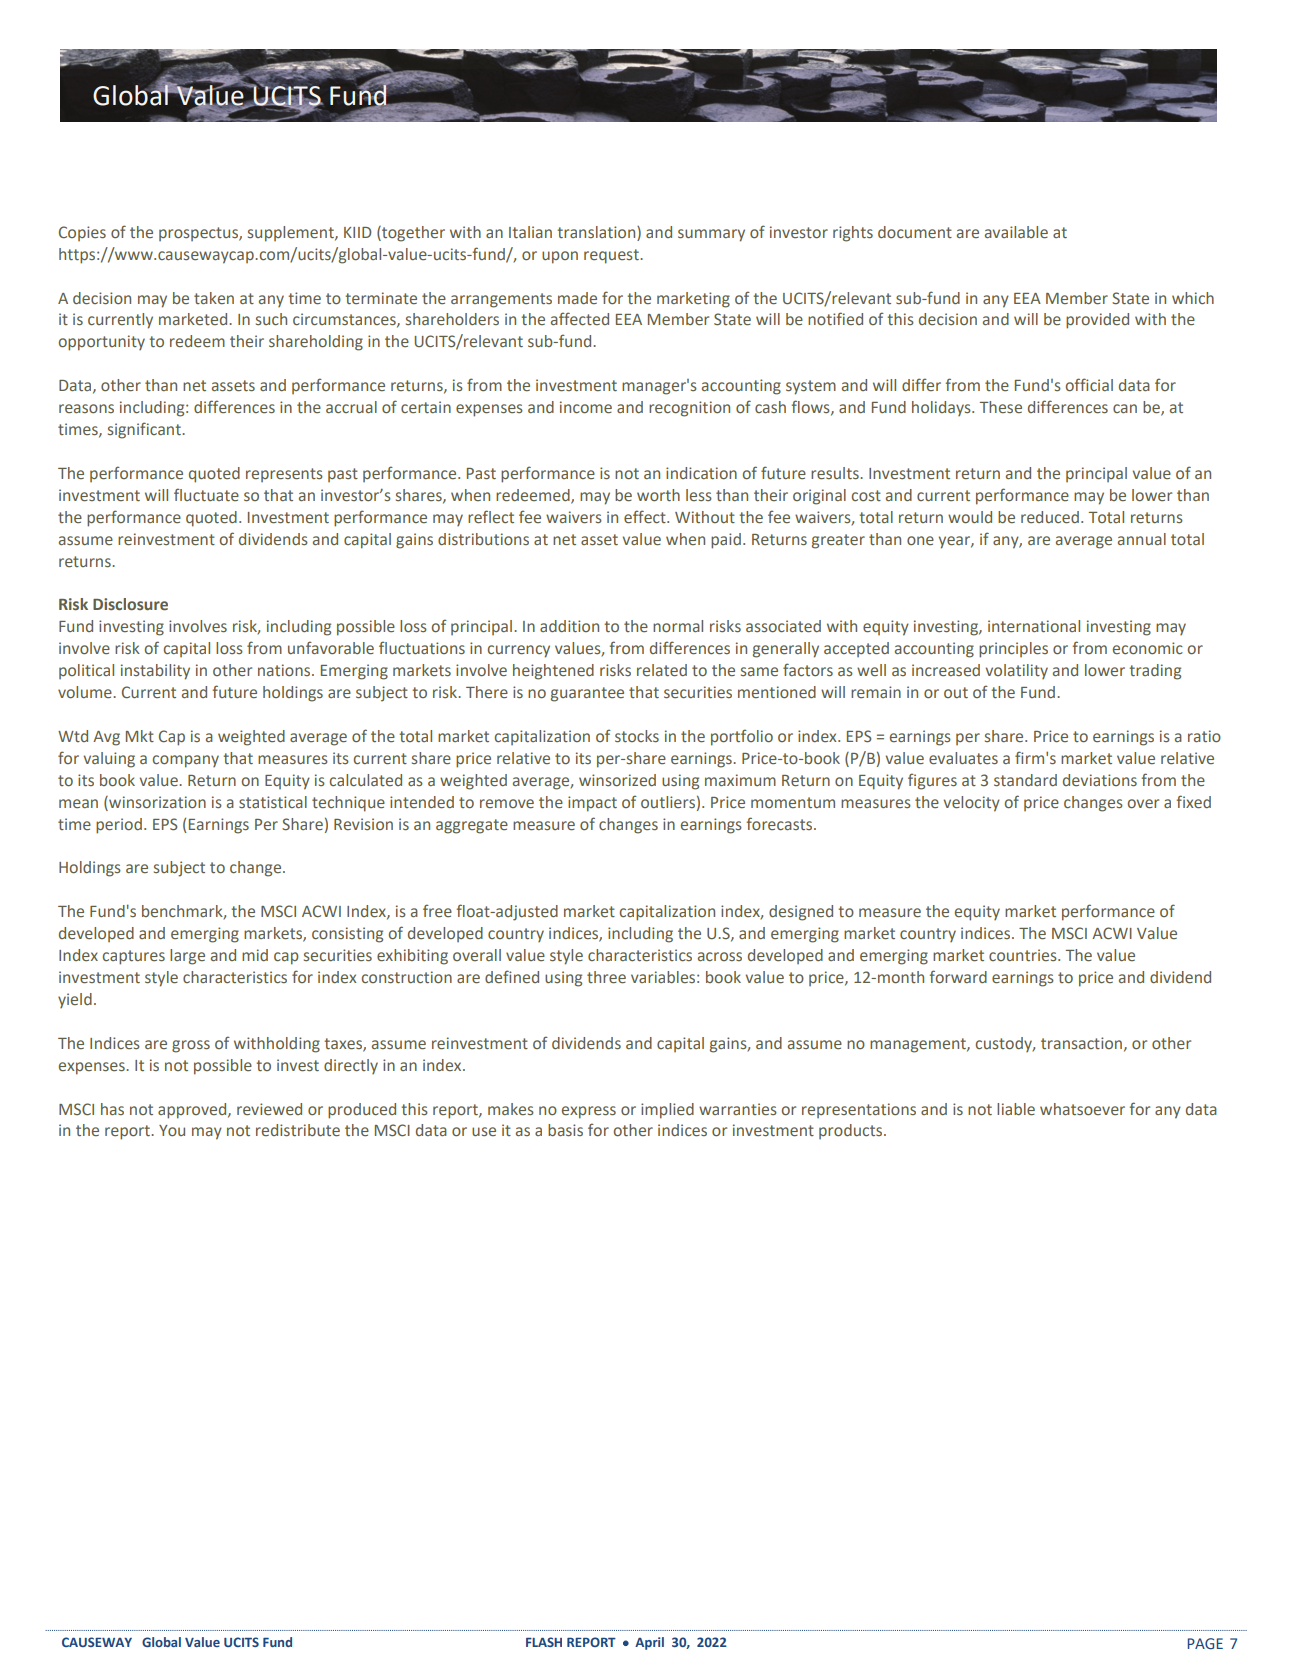  What do you see at coordinates (1097, 321) in the screenshot?
I see `provided` at bounding box center [1097, 321].
